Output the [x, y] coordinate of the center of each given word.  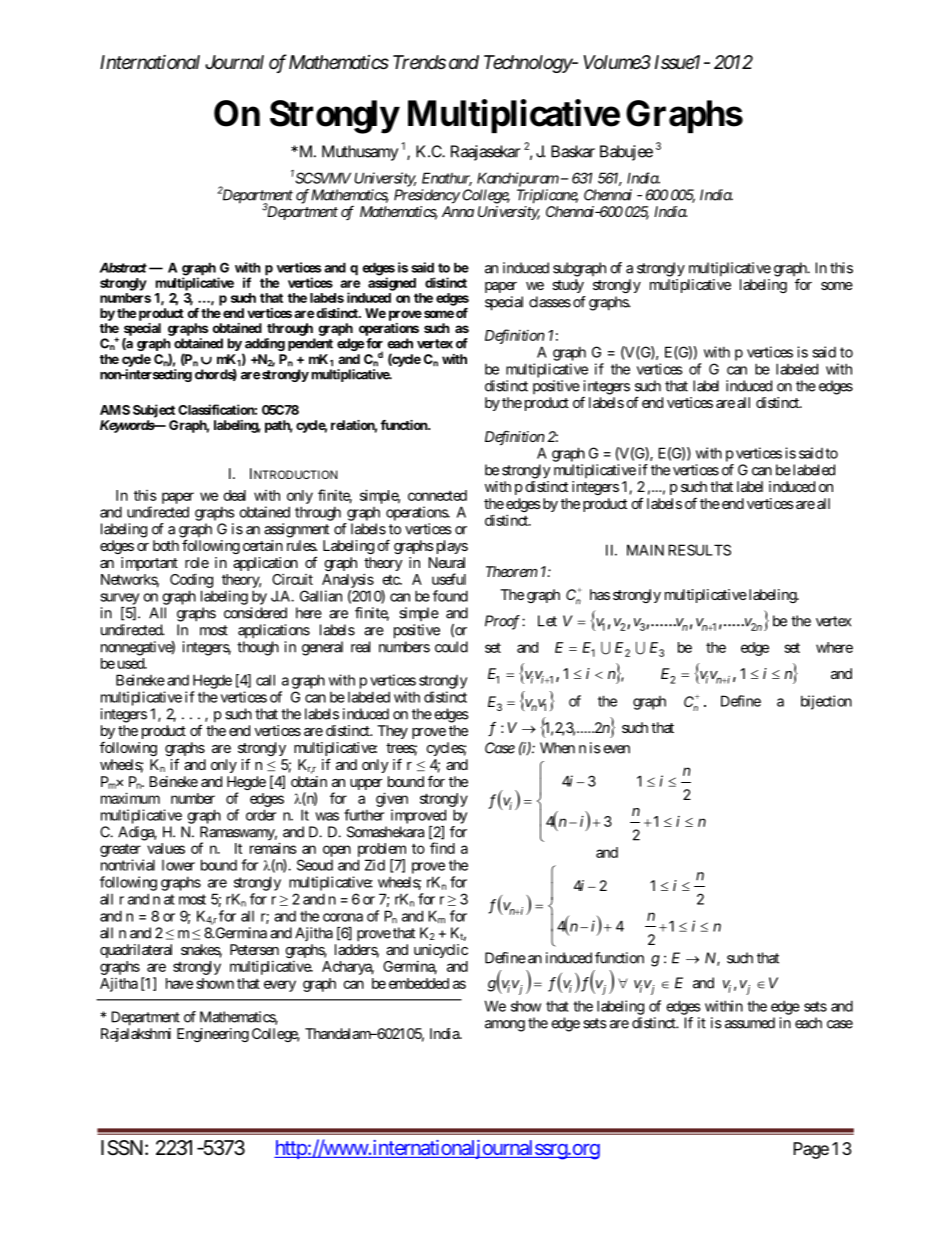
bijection [826, 702]
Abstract [123, 267]
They [392, 732]
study [568, 286]
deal [234, 495]
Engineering [213, 1035]
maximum [130, 798]
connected [437, 495]
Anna [458, 211]
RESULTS [699, 550]
